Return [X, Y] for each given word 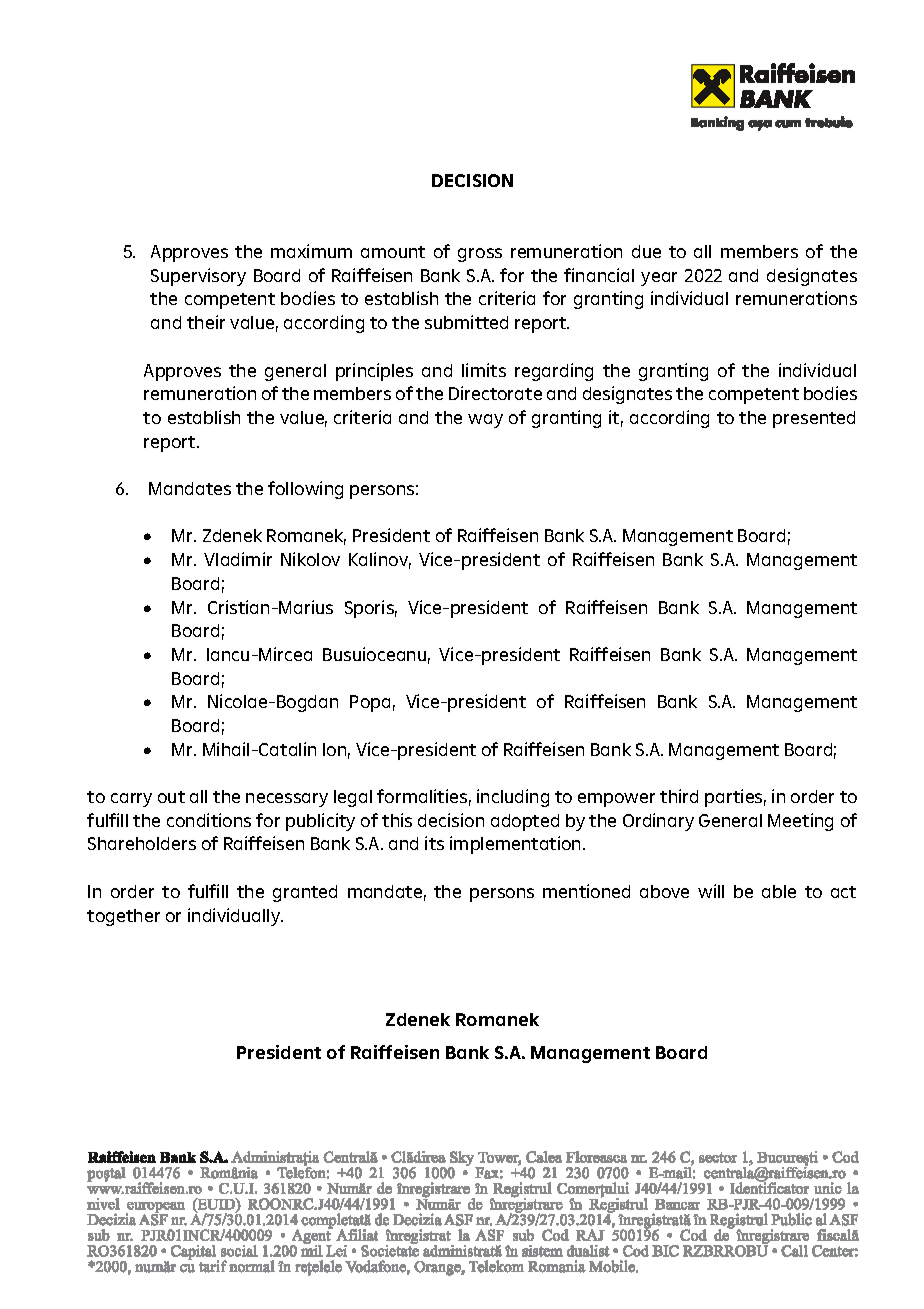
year [659, 279]
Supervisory [198, 277]
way [485, 421]
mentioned [586, 891]
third [679, 796]
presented [814, 419]
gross [480, 255]
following [305, 490]
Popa [370, 703]
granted [305, 893]
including [513, 798]
